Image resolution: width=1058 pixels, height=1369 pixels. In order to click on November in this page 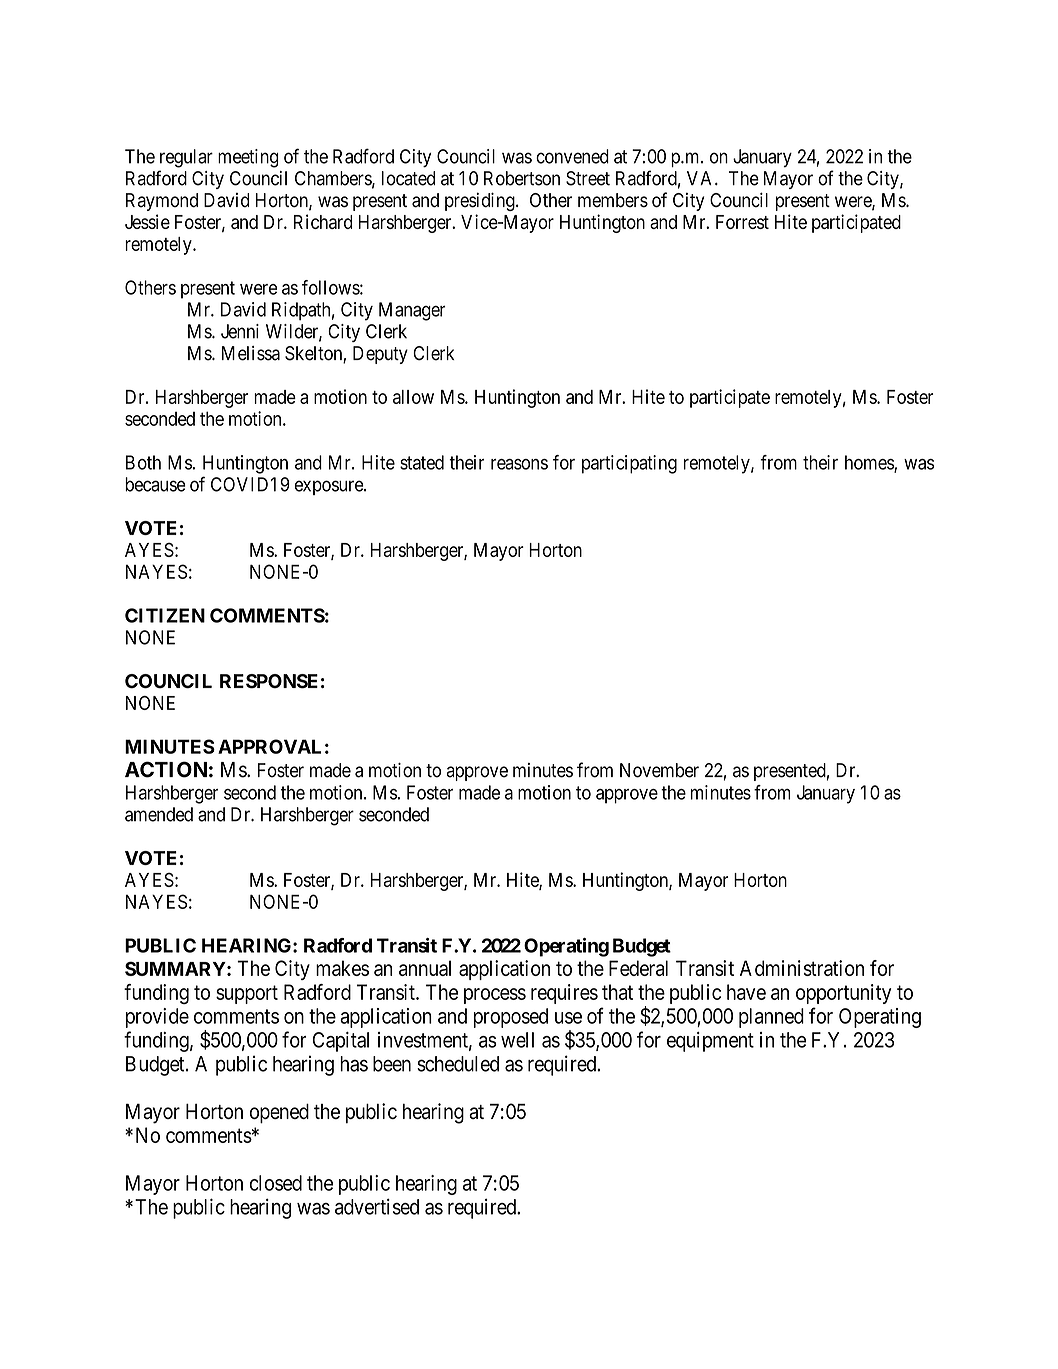, I will do `click(659, 770)`.
